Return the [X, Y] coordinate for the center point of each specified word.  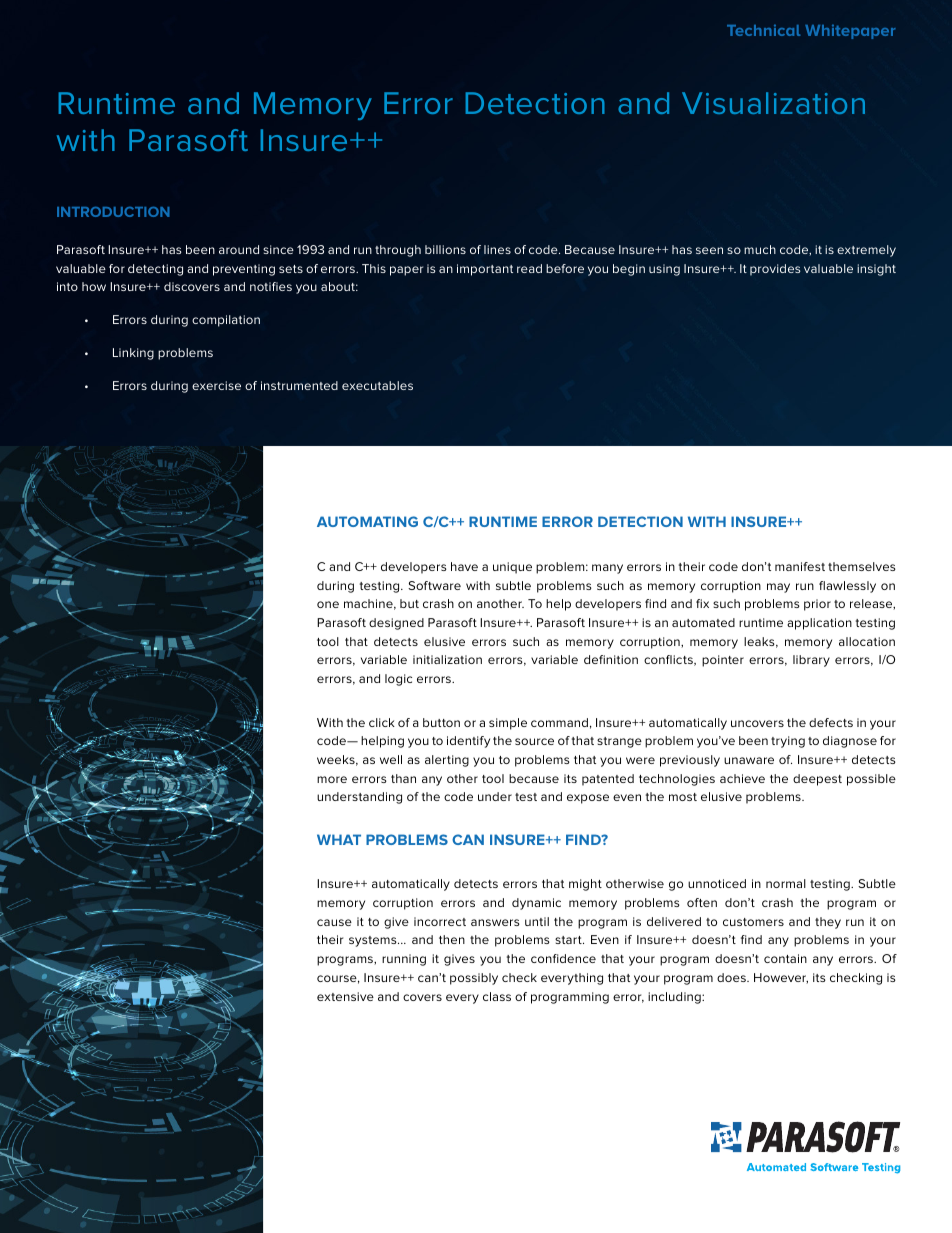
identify [468, 742]
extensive [345, 996]
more [332, 779]
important [485, 270]
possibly [474, 979]
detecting [155, 270]
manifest [800, 566]
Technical [763, 30]
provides [775, 270]
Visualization [773, 103]
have [464, 566]
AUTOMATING [367, 521]
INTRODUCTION [113, 212]
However [781, 978]
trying [788, 742]
